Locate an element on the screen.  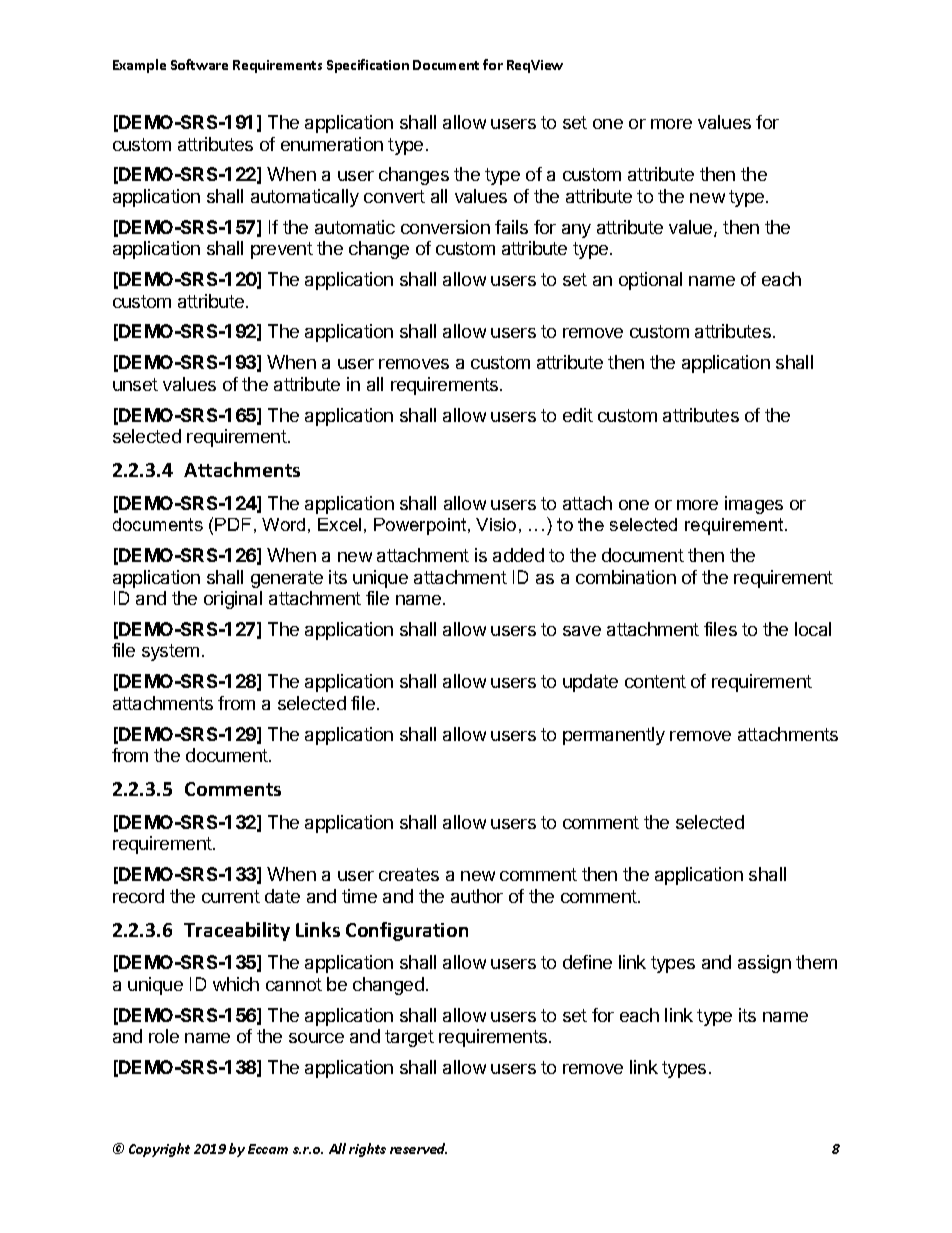
Software is located at coordinates (199, 64).
